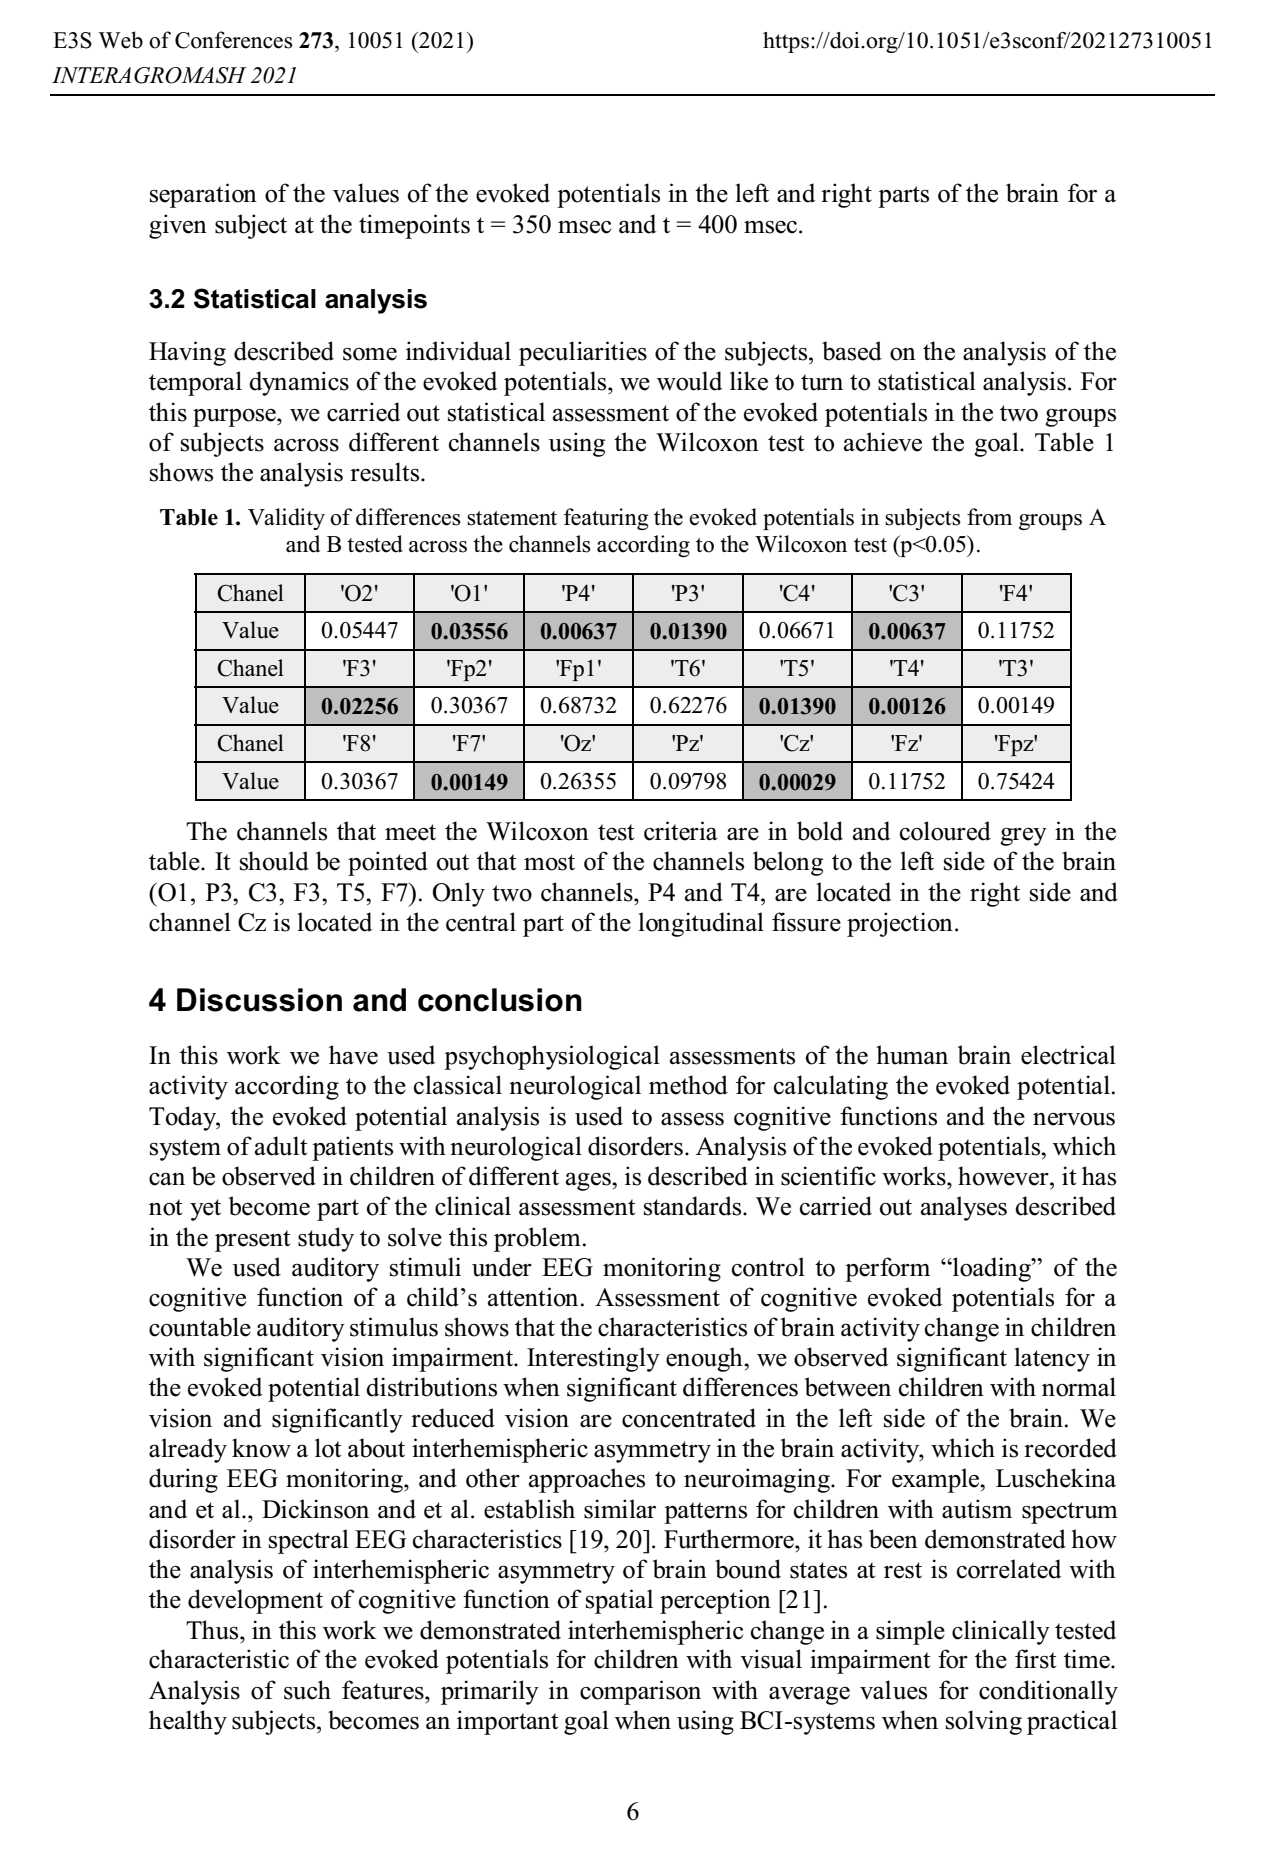  What do you see at coordinates (583, 353) in the screenshot?
I see `peculiarities` at bounding box center [583, 353].
